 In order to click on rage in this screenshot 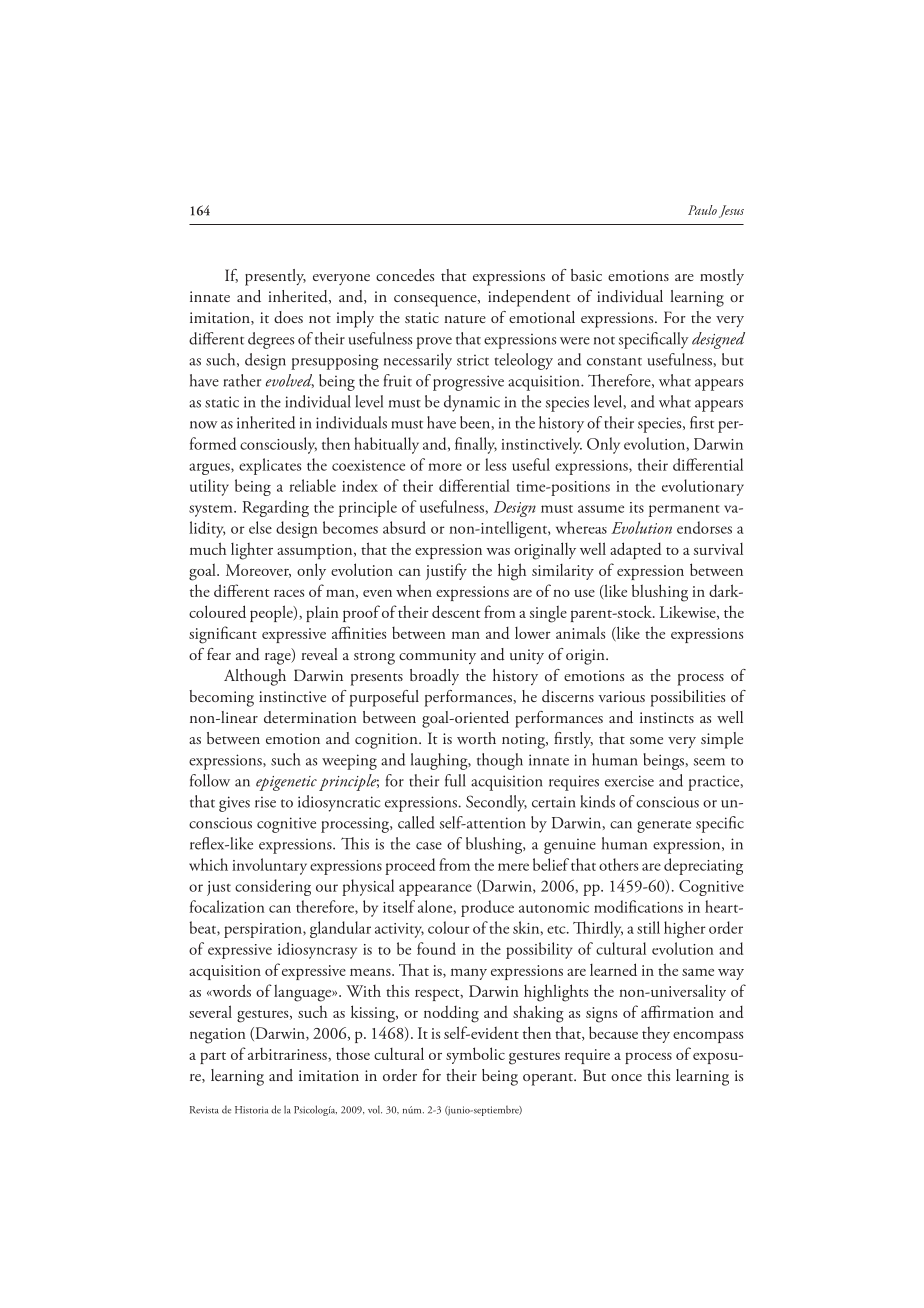, I will do `click(279, 659)`.
